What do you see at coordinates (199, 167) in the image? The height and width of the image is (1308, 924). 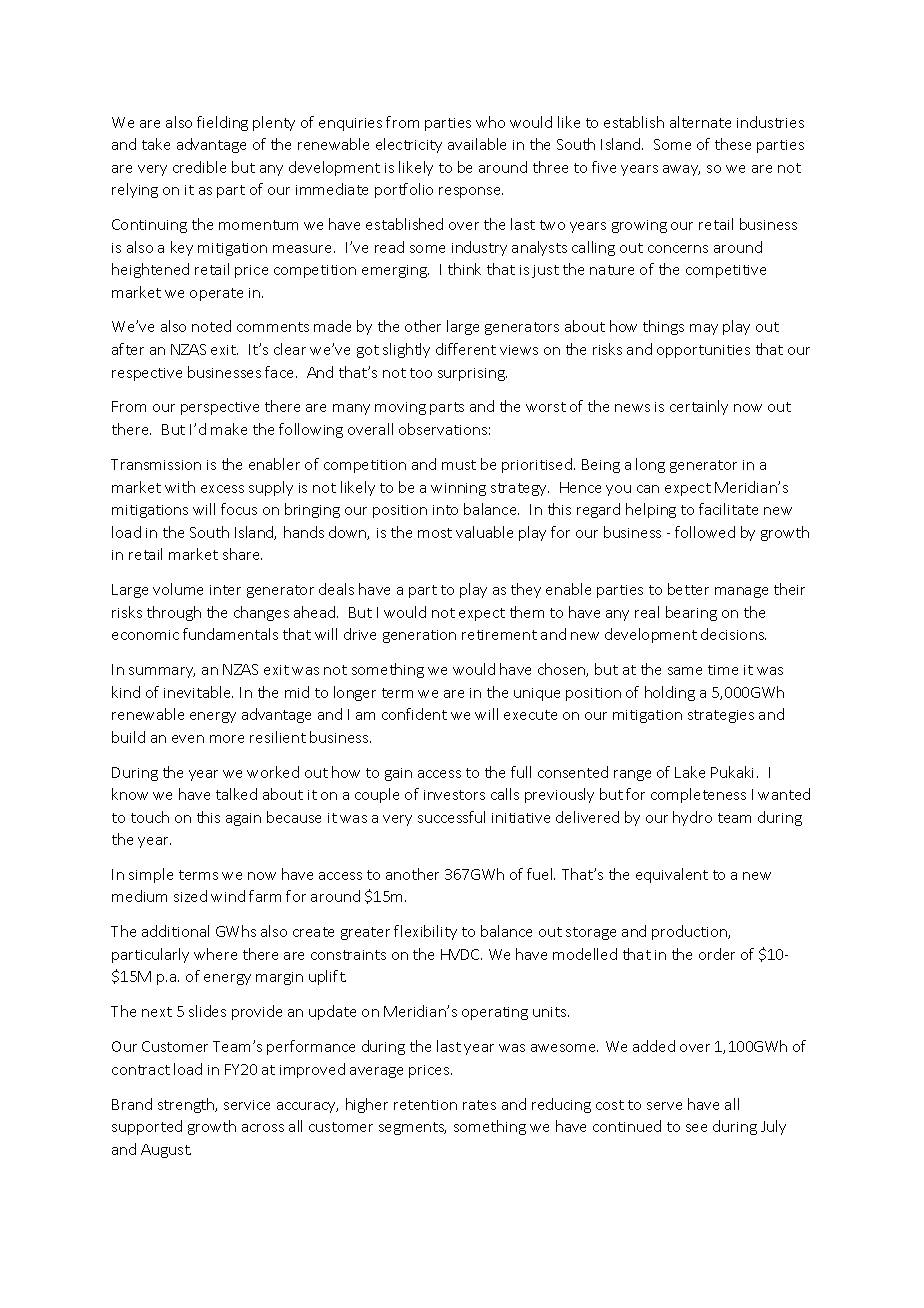 I see `credible` at bounding box center [199, 167].
